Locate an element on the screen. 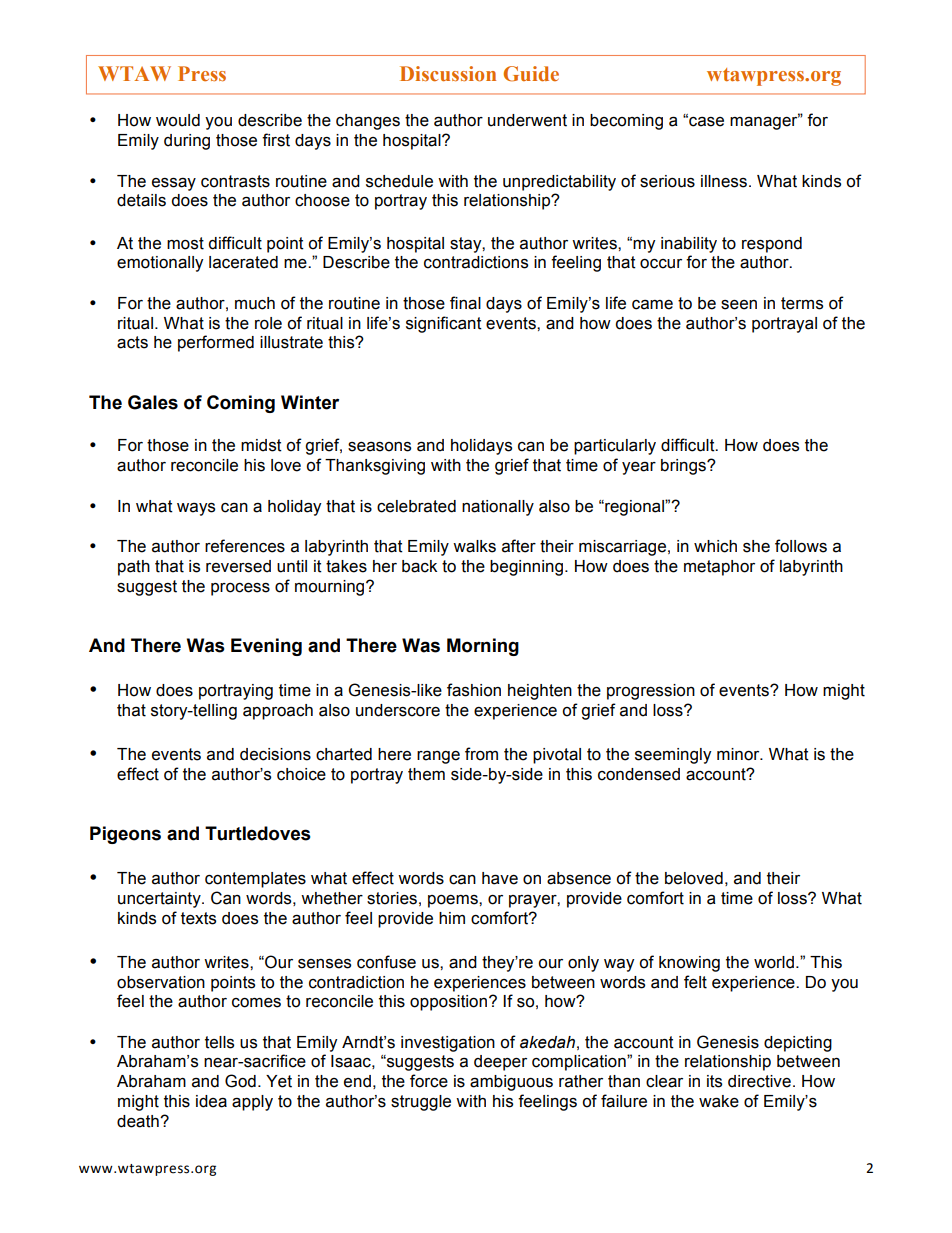  would is located at coordinates (178, 120).
